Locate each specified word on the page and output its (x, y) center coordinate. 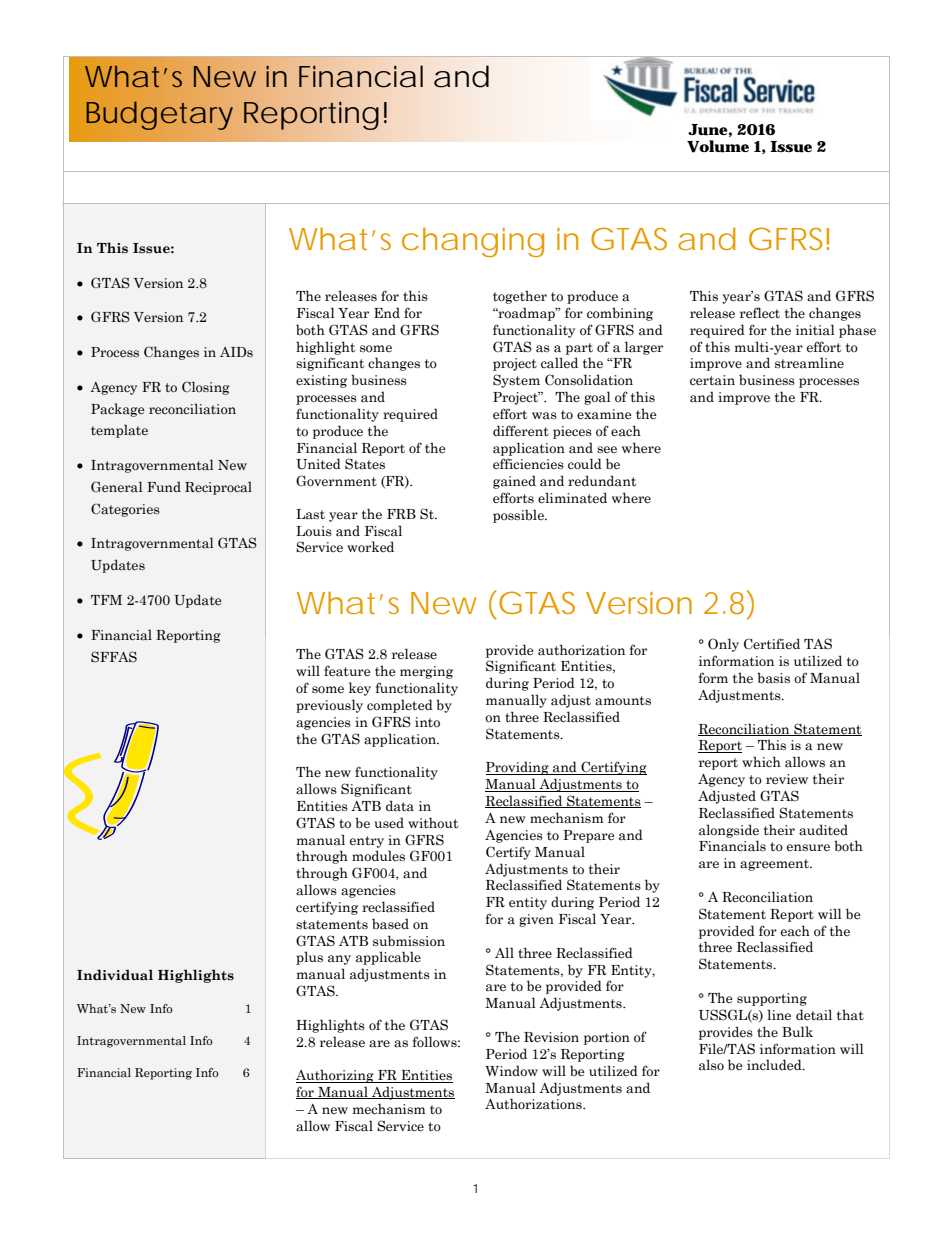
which (761, 762)
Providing (518, 768)
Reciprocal (218, 488)
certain (712, 380)
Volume (718, 146)
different (521, 431)
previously (329, 706)
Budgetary (159, 115)
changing (473, 242)
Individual (115, 975)
